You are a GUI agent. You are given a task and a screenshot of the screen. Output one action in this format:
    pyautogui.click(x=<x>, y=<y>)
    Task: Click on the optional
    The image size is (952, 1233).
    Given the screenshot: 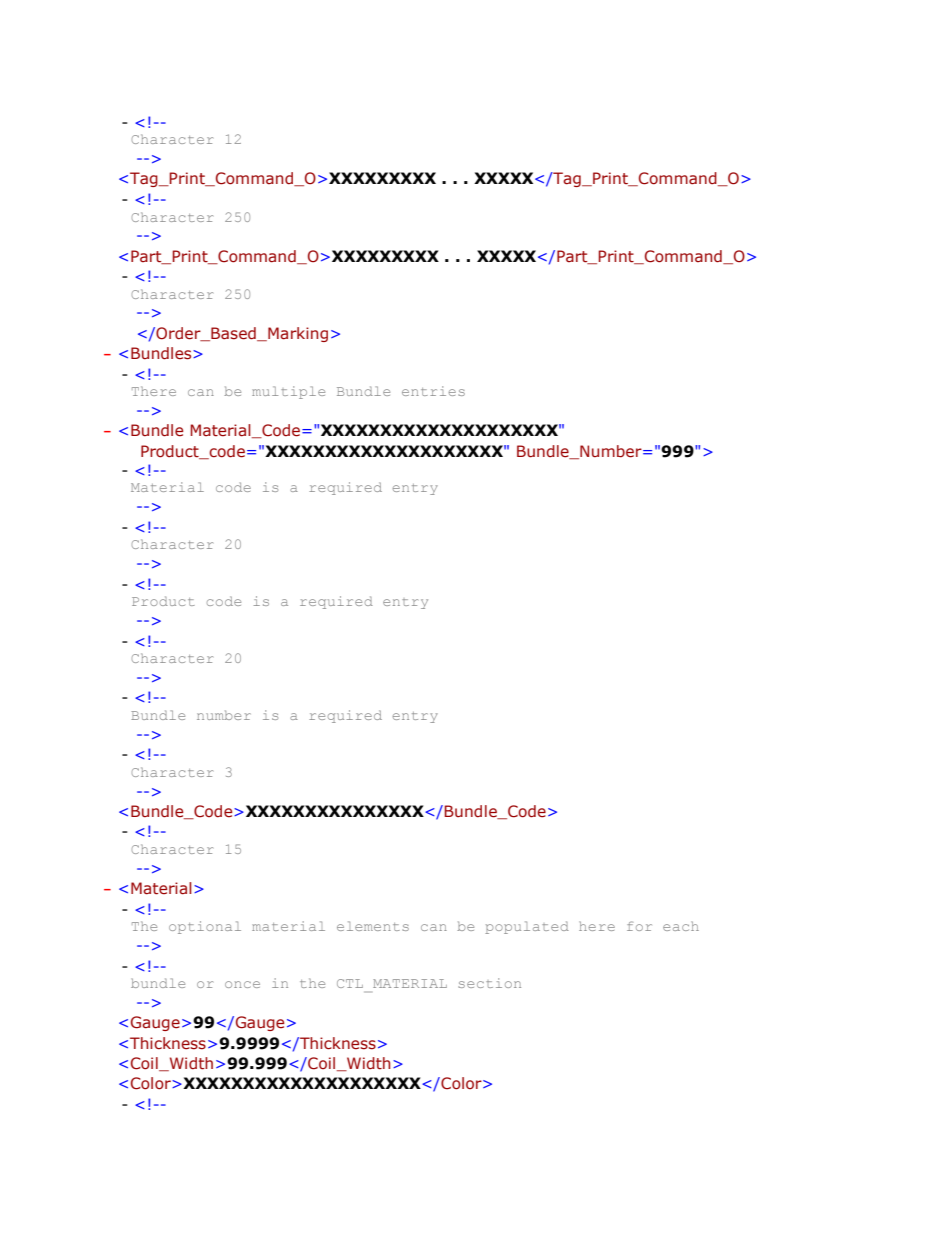 What is the action you would take?
    pyautogui.click(x=205, y=927)
